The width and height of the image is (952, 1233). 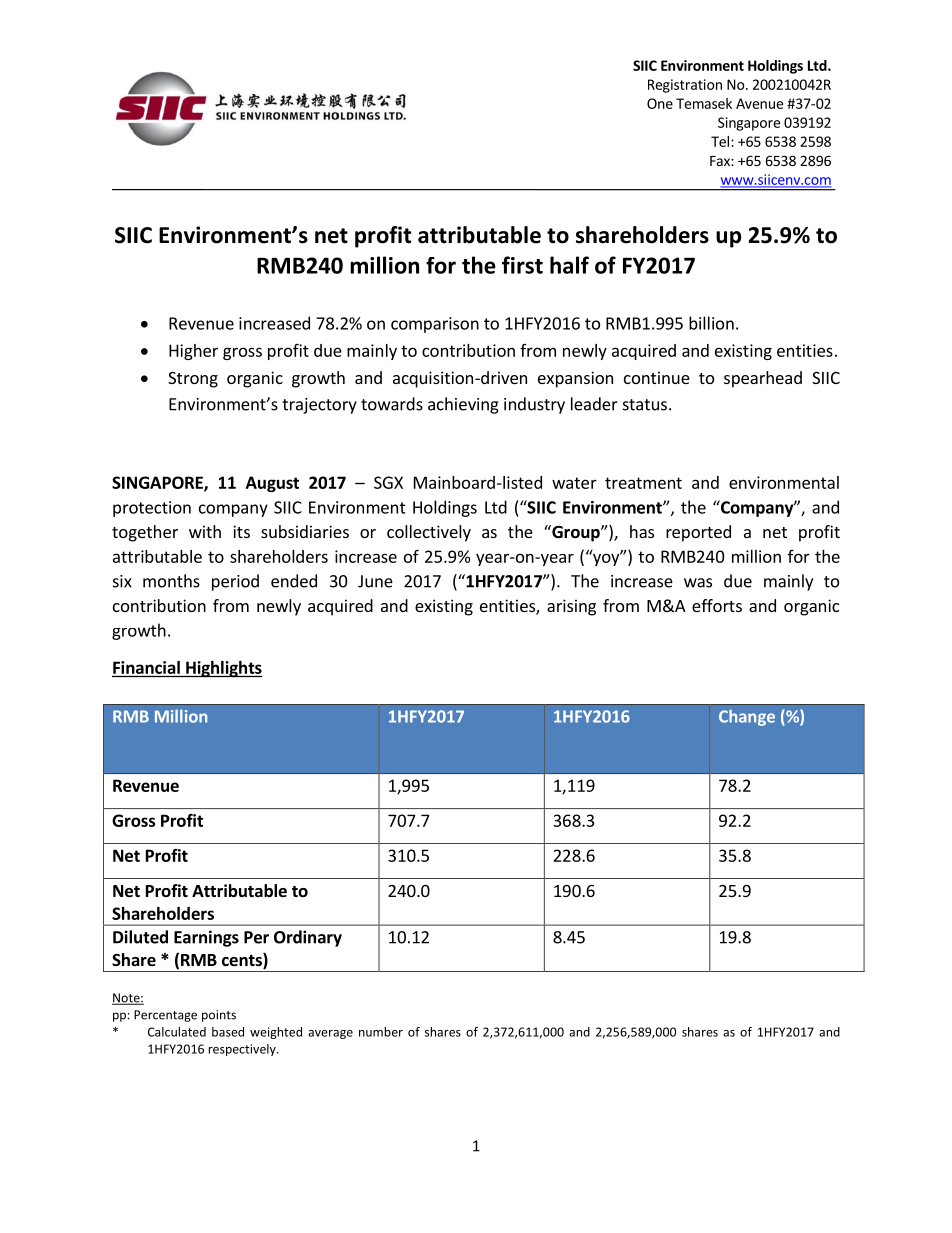 What do you see at coordinates (171, 581) in the image?
I see `months` at bounding box center [171, 581].
